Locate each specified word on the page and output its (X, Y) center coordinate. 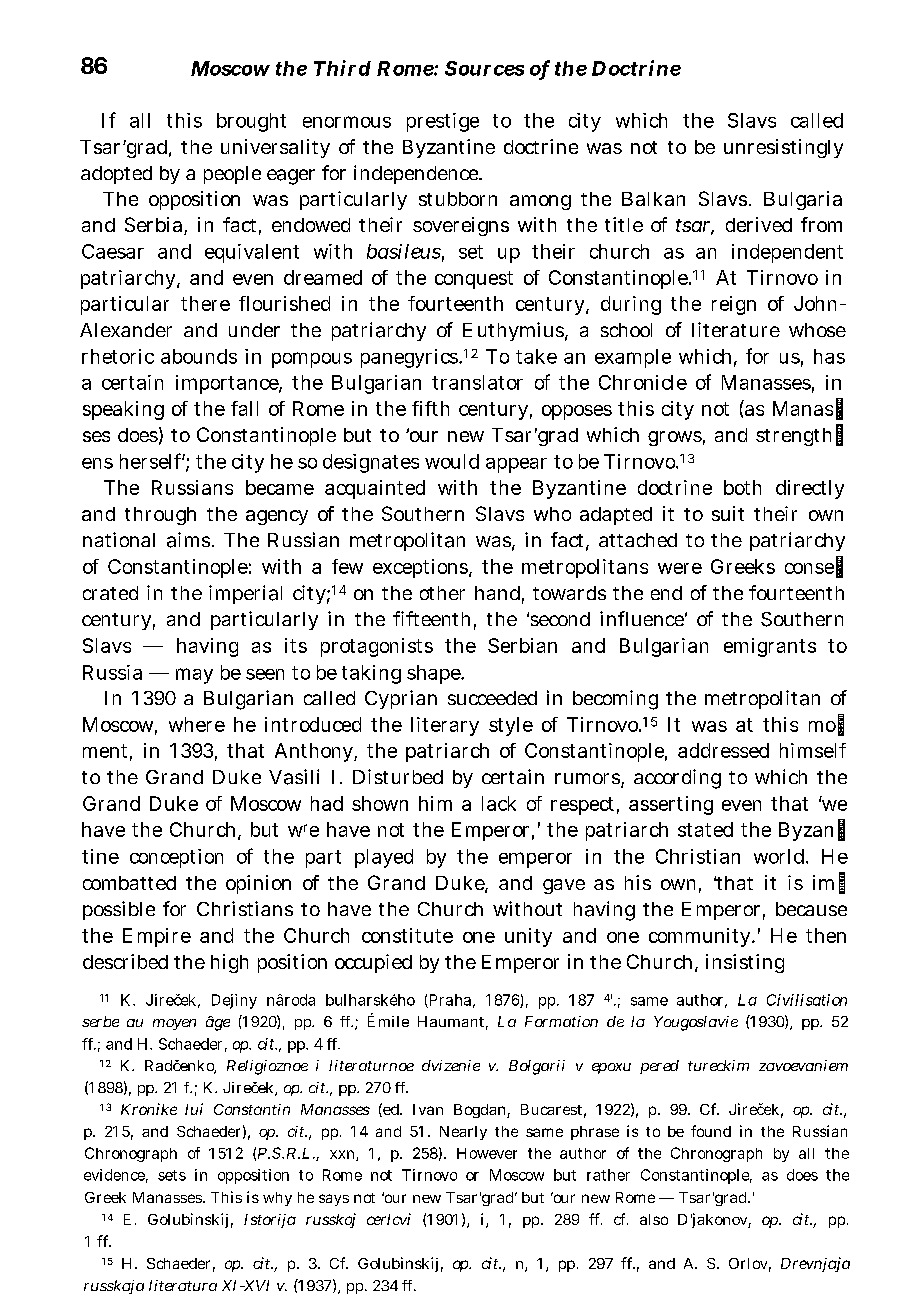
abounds (199, 356)
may (194, 676)
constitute (407, 935)
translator (477, 382)
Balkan (653, 199)
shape (435, 674)
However (487, 1153)
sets (172, 1175)
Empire (157, 937)
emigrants (770, 647)
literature (736, 329)
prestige (443, 122)
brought (251, 122)
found (711, 1131)
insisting (745, 963)
